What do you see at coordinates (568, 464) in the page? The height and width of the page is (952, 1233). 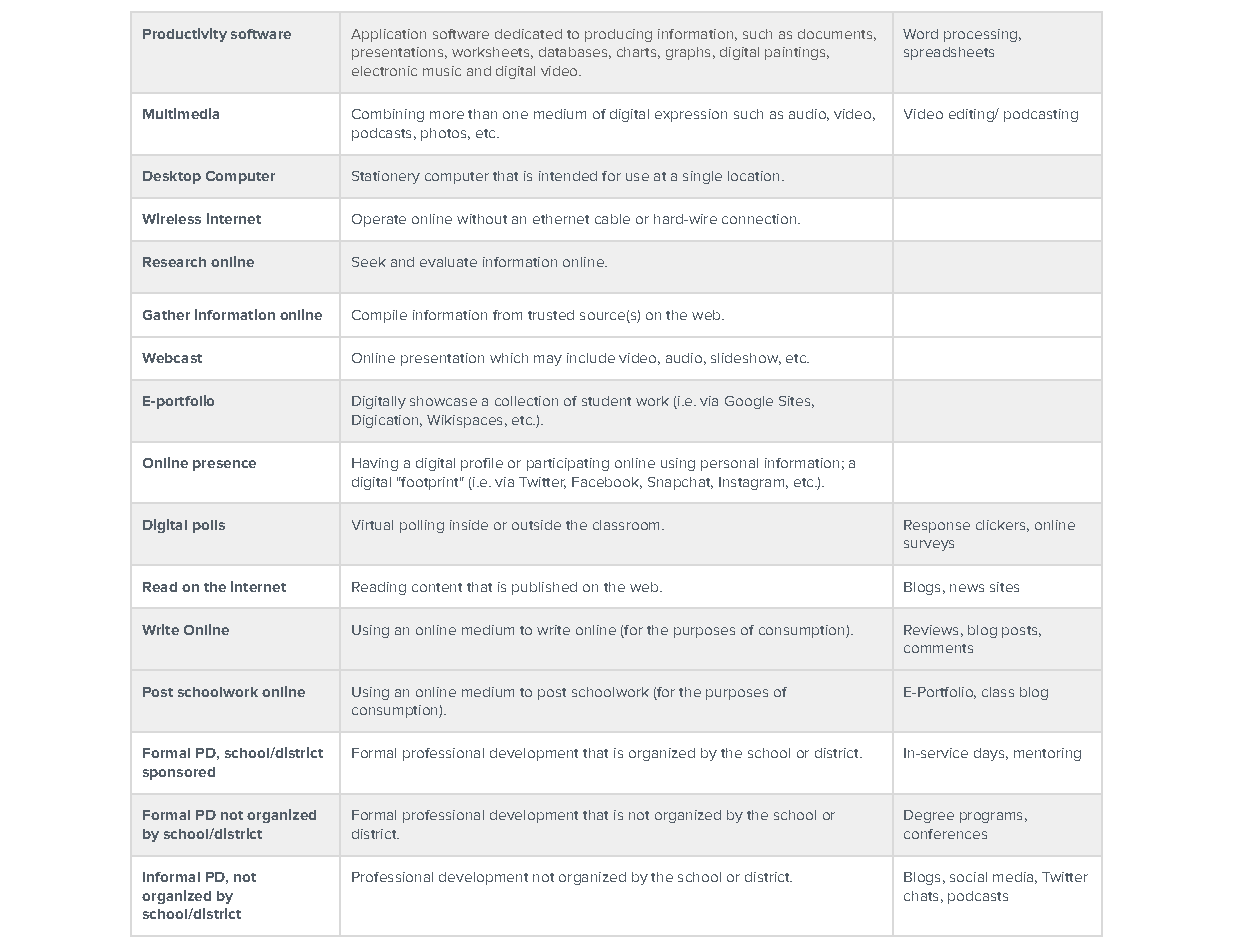 I see `participating` at bounding box center [568, 464].
